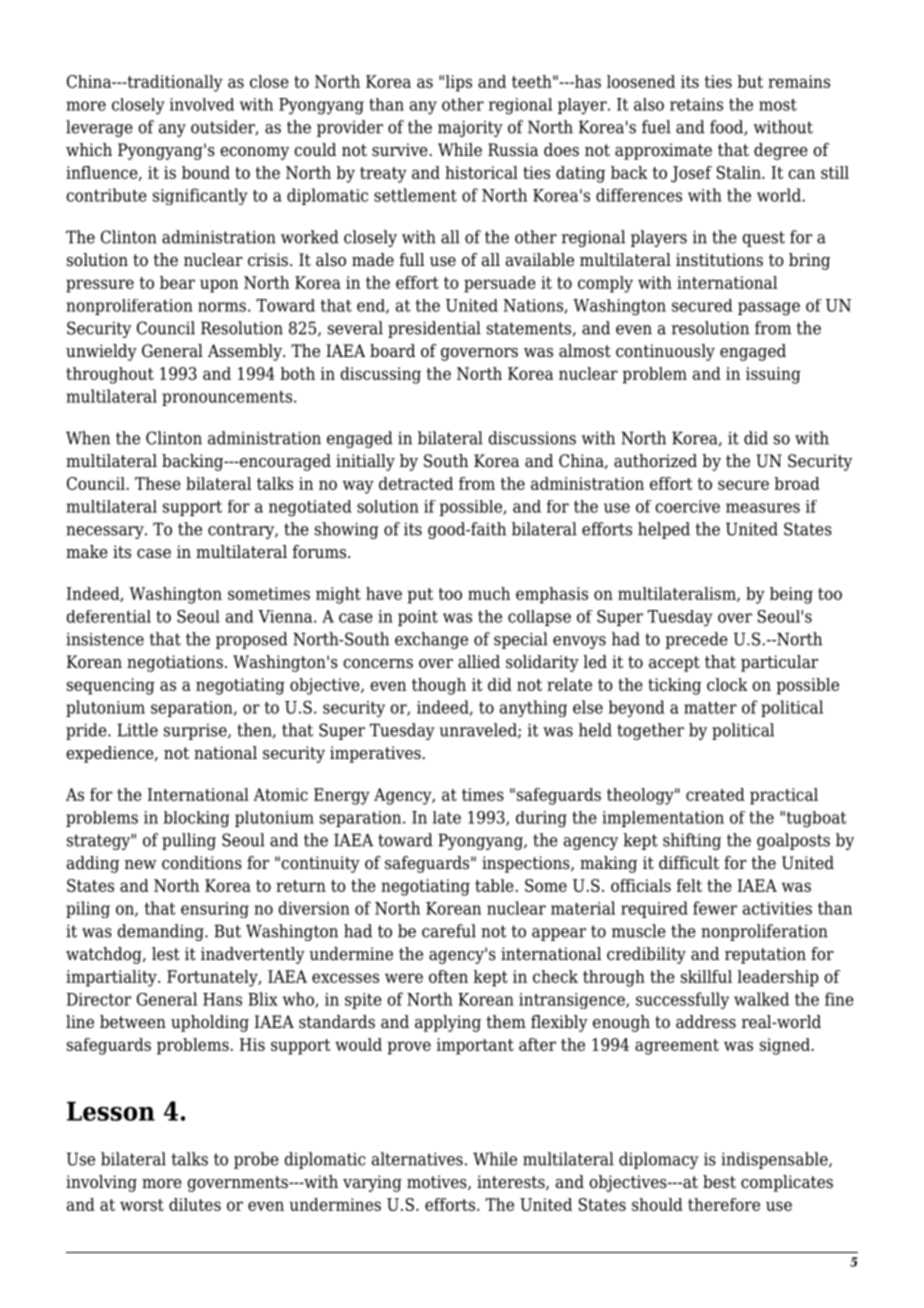 The image size is (924, 1308). Describe the element at coordinates (541, 819) in the image. I see `during` at that location.
